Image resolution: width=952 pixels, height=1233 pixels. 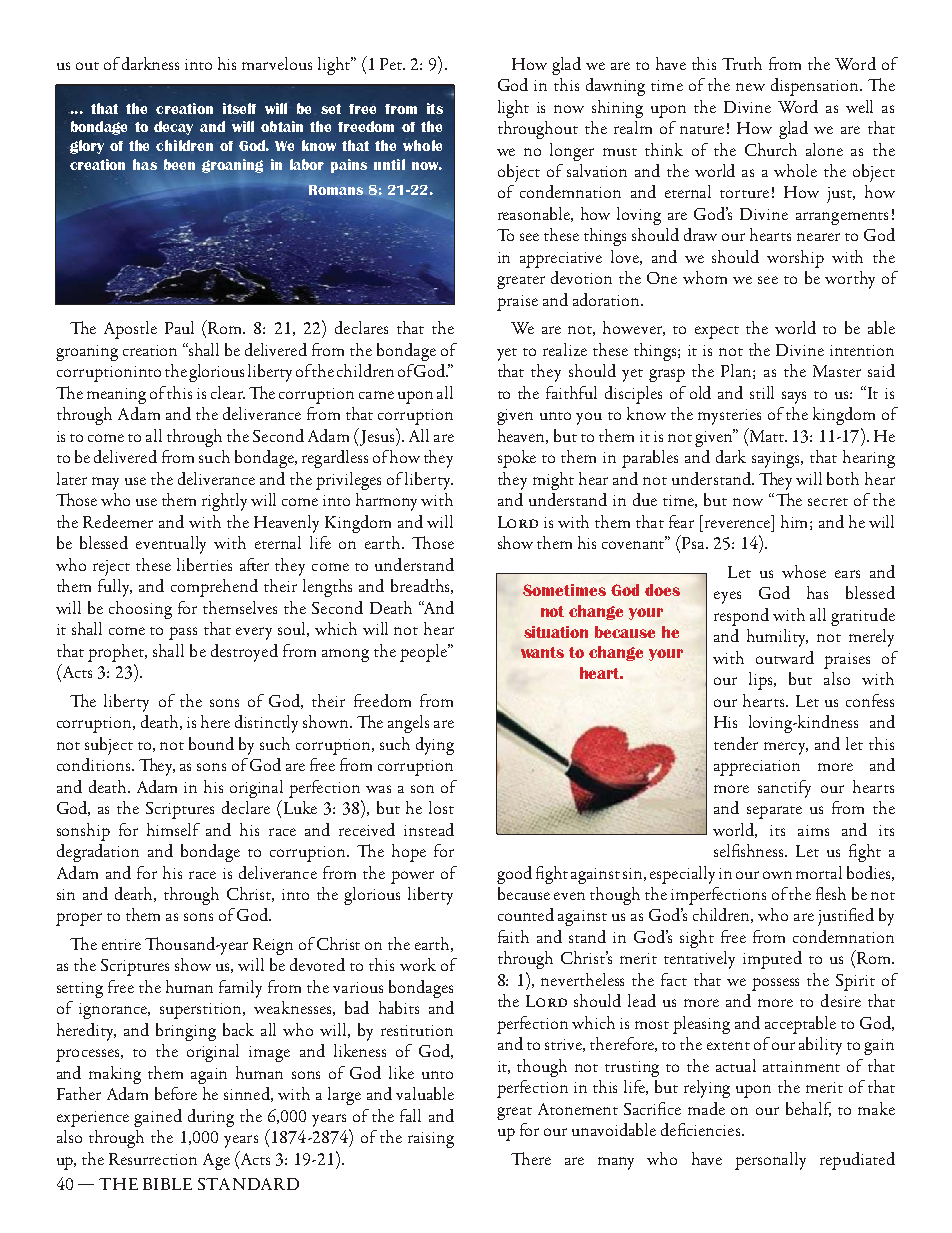 What do you see at coordinates (441, 807) in the document?
I see `lost` at bounding box center [441, 807].
